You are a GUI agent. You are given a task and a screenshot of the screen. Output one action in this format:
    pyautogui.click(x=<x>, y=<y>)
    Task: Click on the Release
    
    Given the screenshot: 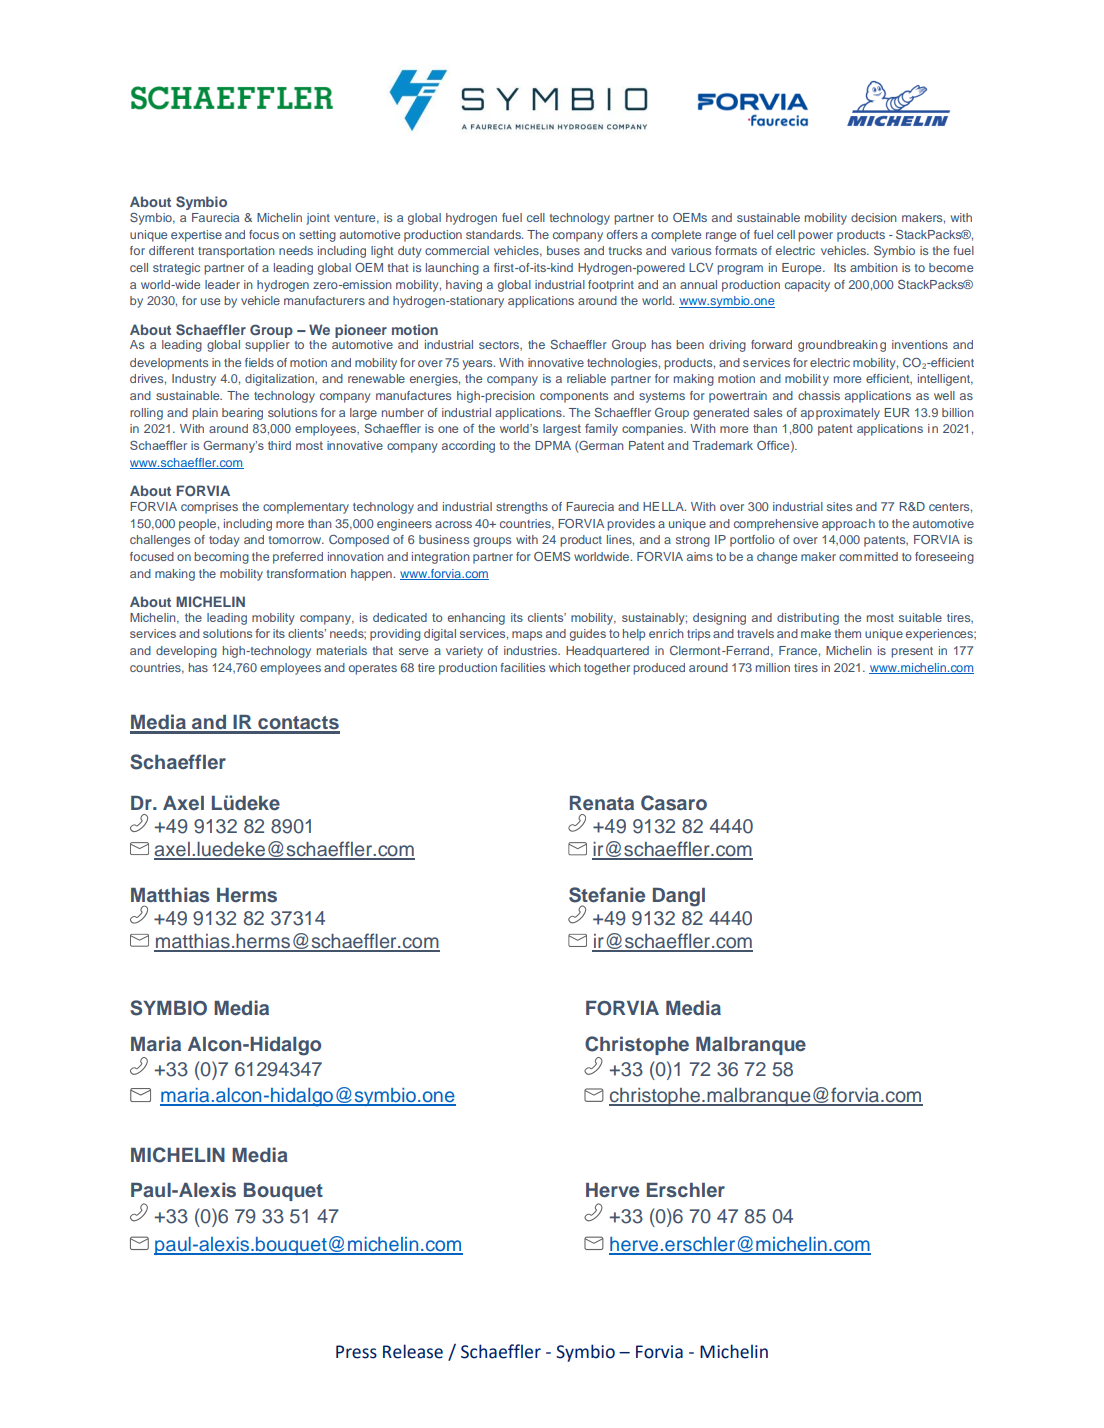 What is the action you would take?
    pyautogui.click(x=413, y=1351)
